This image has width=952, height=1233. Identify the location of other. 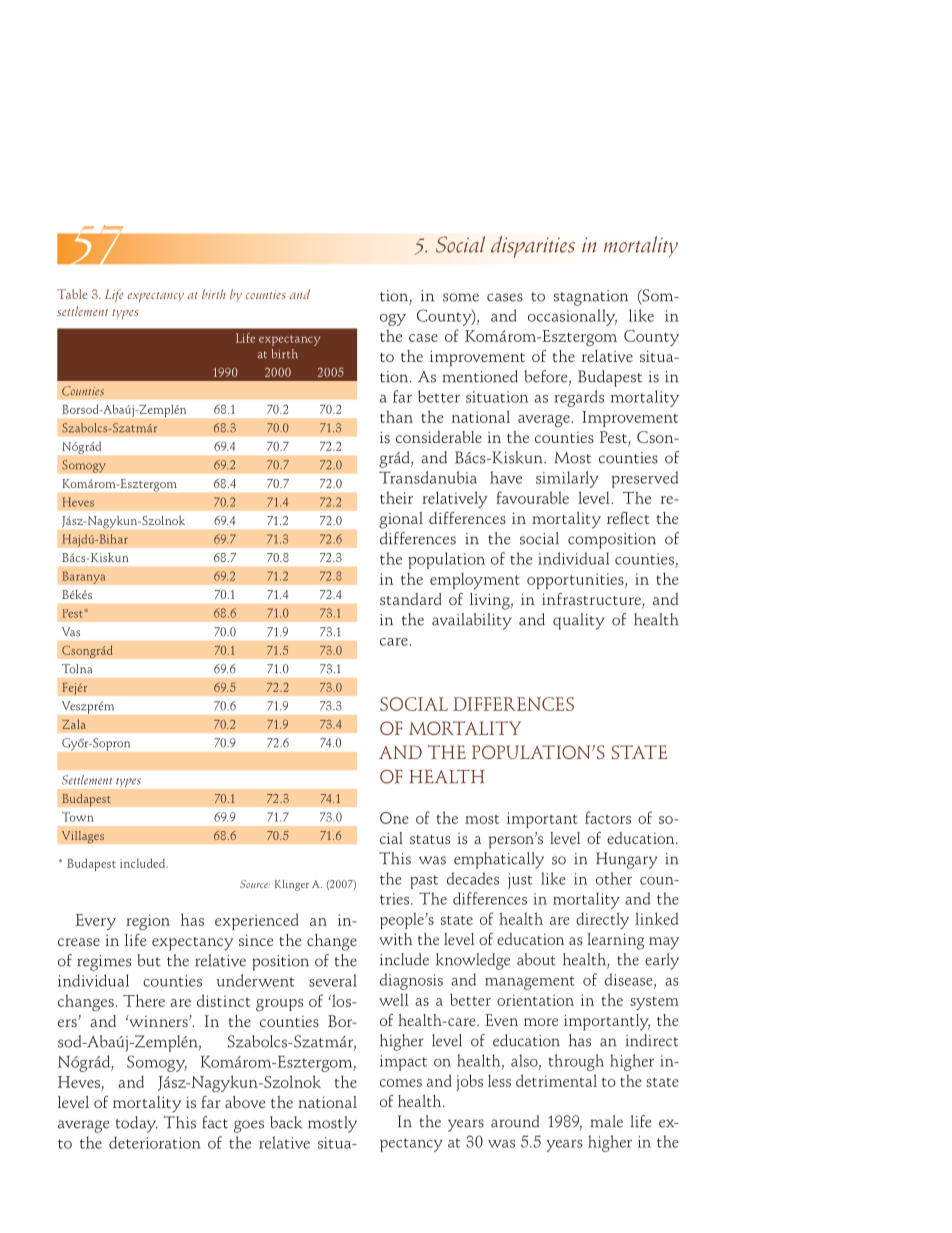
(614, 878).
